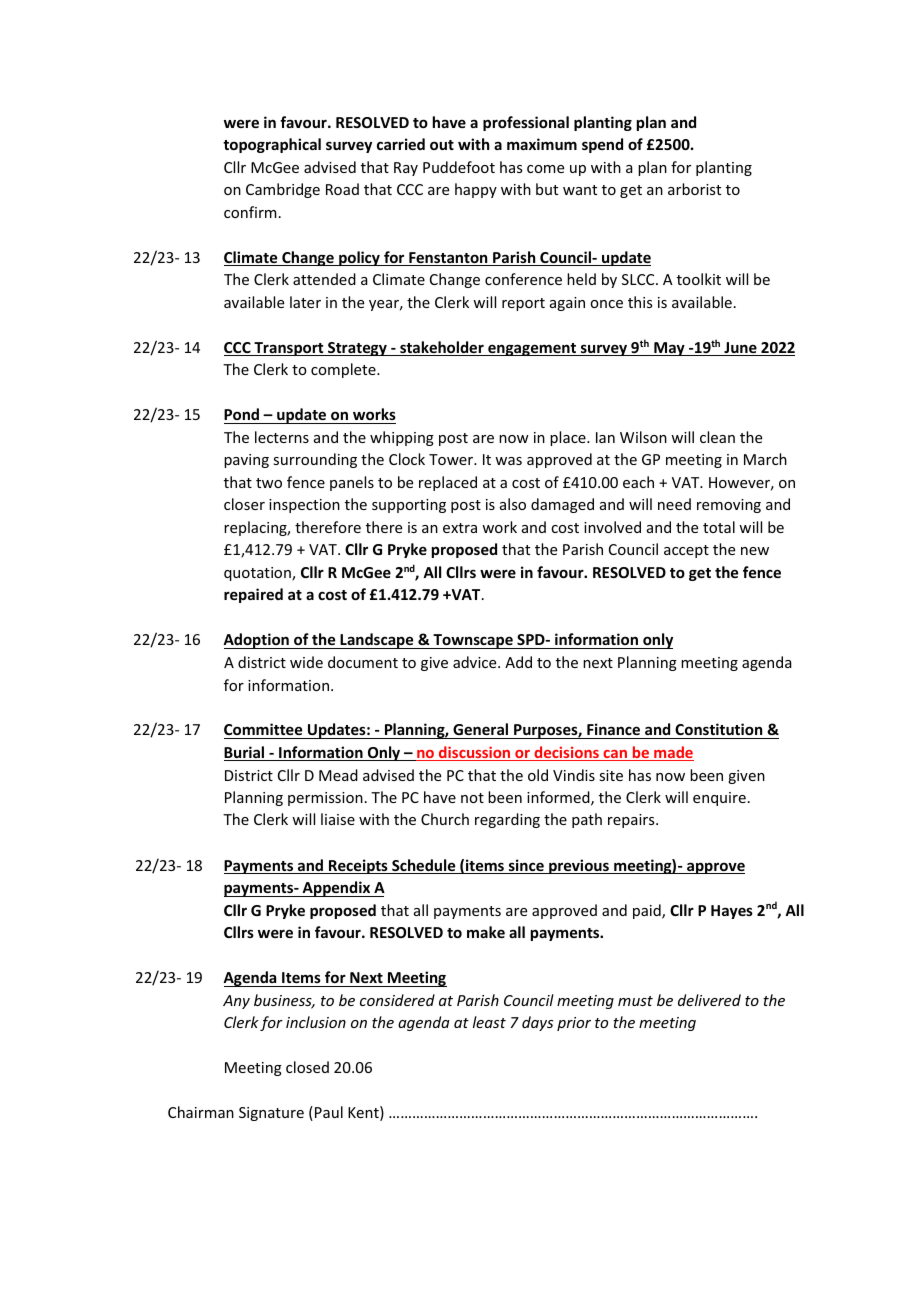 The image size is (924, 1308). I want to click on Burial, so click(245, 753).
